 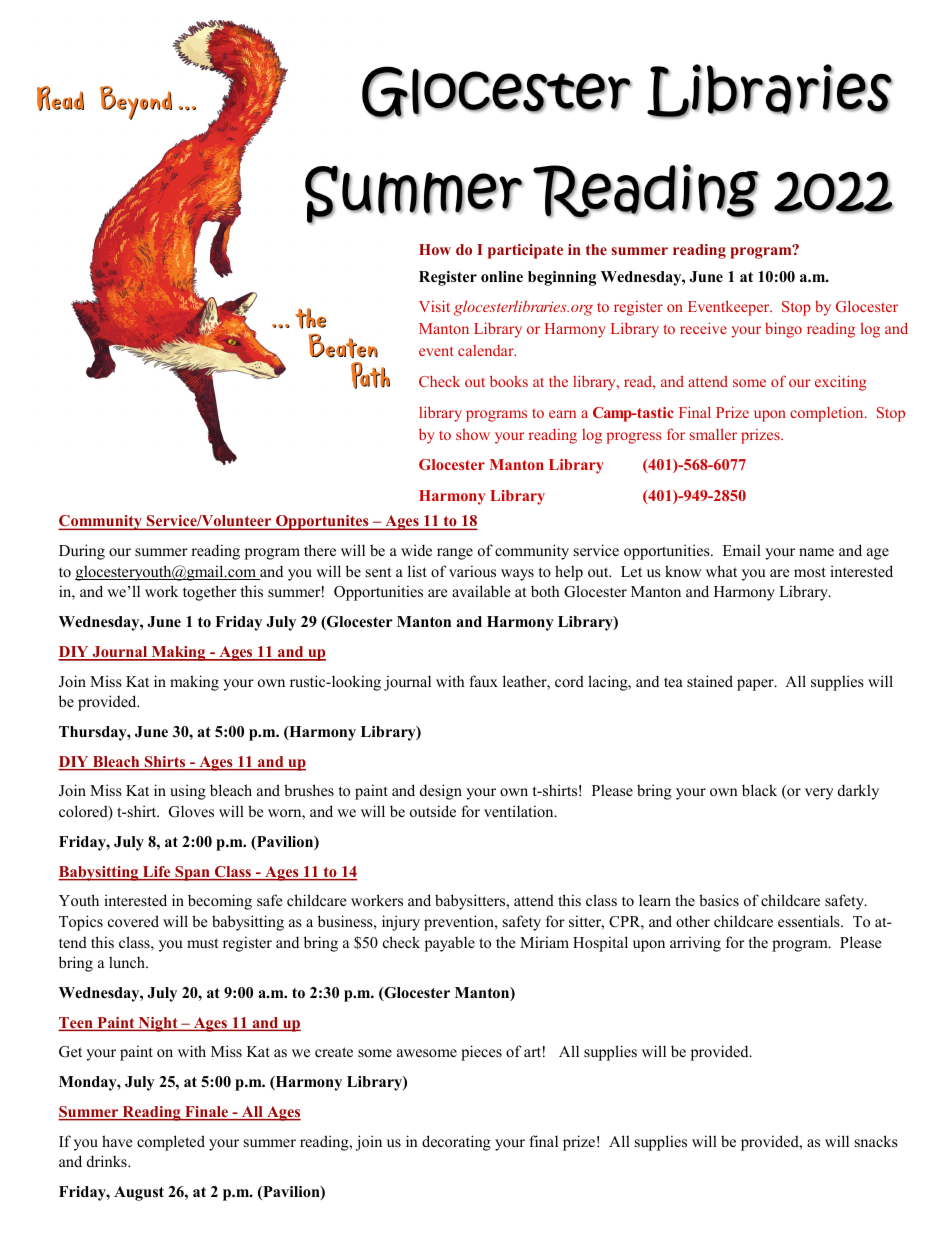 I want to click on bingo, so click(x=783, y=330).
